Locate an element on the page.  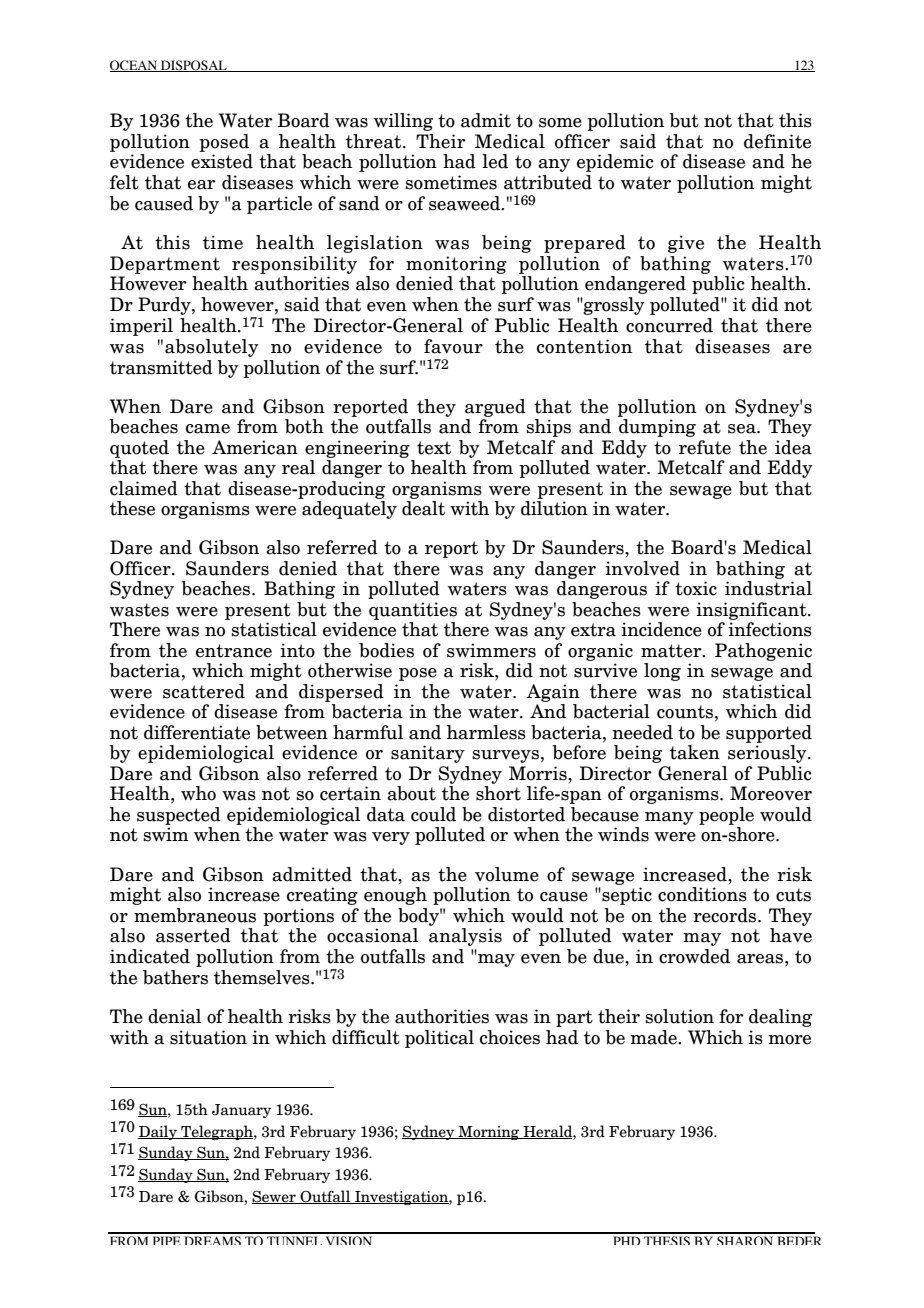
definite is located at coordinates (777, 141).
